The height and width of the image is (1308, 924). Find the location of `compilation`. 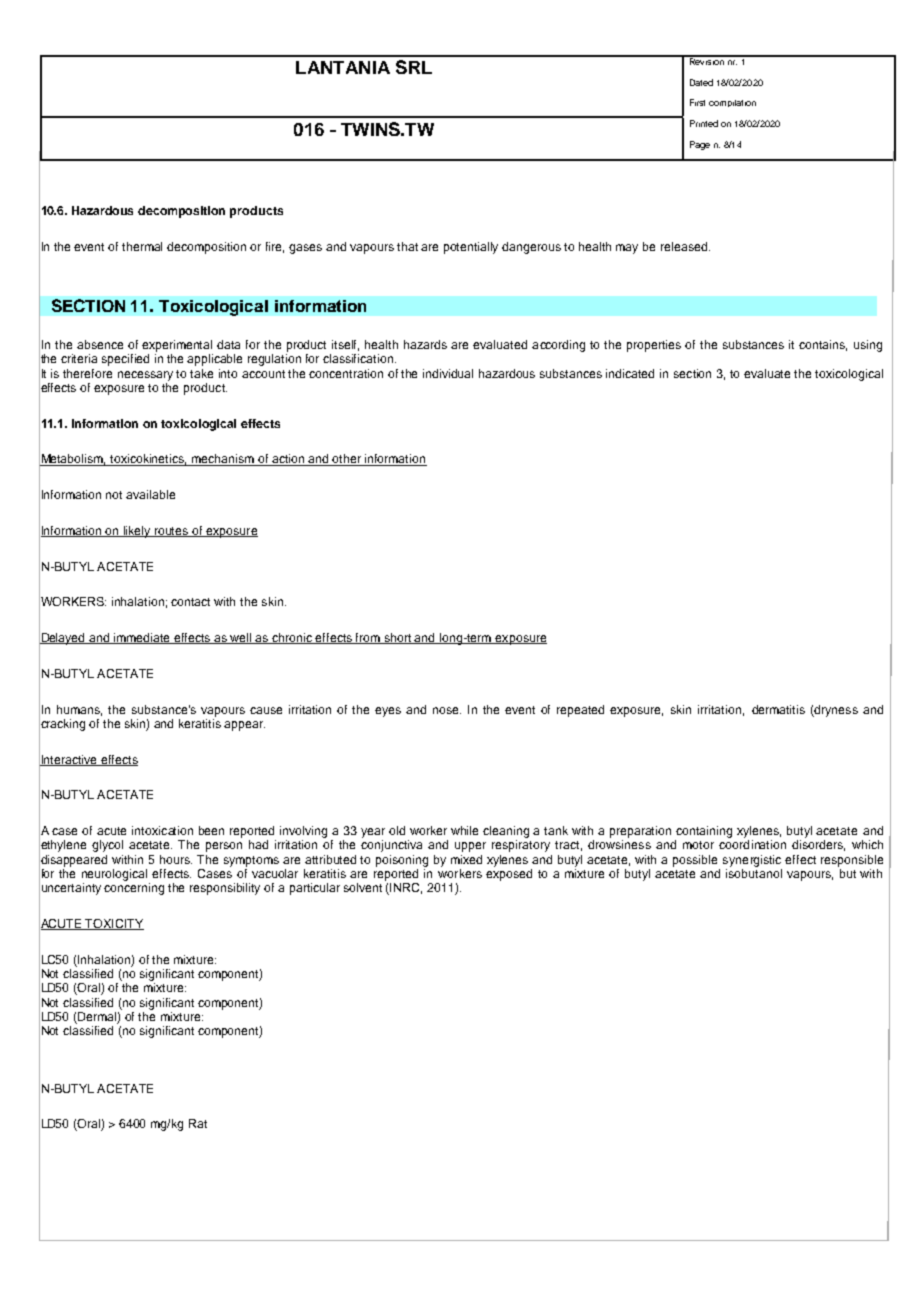

compilation is located at coordinates (732, 103).
